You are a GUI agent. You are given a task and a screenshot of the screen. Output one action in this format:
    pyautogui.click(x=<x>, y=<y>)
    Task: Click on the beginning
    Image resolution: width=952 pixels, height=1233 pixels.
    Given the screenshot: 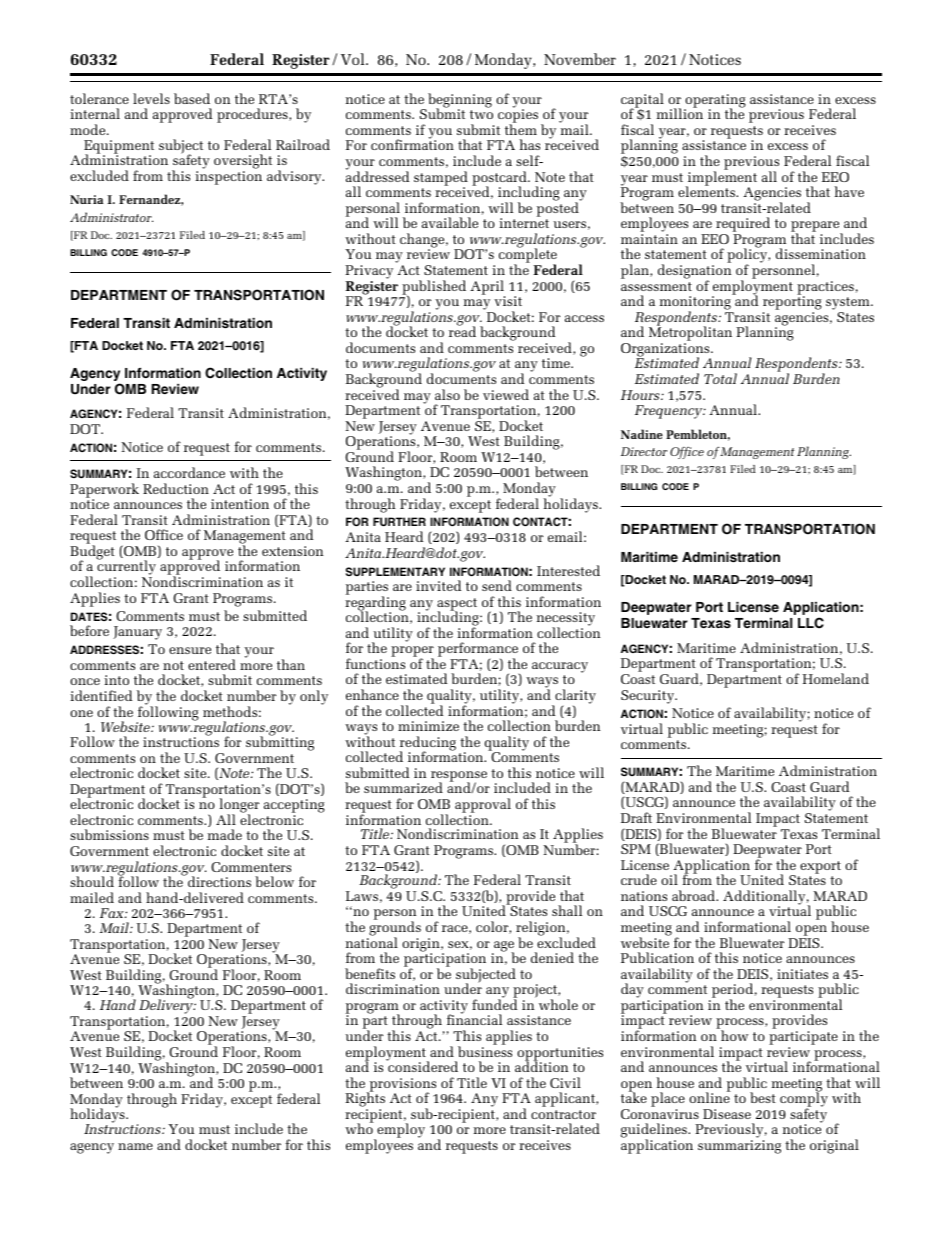 What is the action you would take?
    pyautogui.click(x=460, y=101)
